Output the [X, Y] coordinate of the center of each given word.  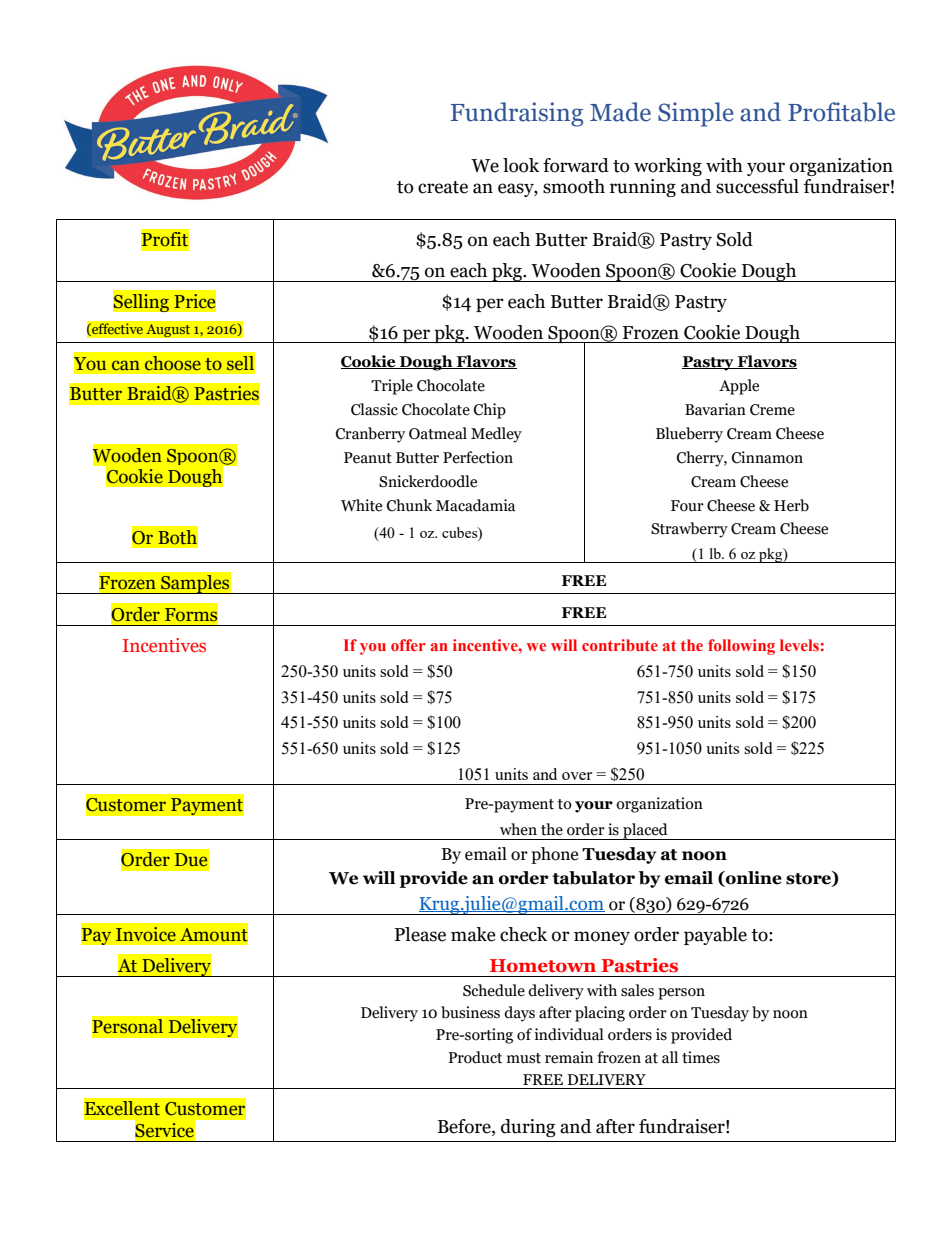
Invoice [146, 934]
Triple [392, 387]
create [443, 187]
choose [172, 363]
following [741, 647]
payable [715, 936]
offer [408, 645]
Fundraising [516, 114]
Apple [739, 387]
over [577, 776]
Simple [696, 114]
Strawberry [689, 530]
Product [475, 1057]
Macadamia [475, 505]
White [361, 505]
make [473, 934]
